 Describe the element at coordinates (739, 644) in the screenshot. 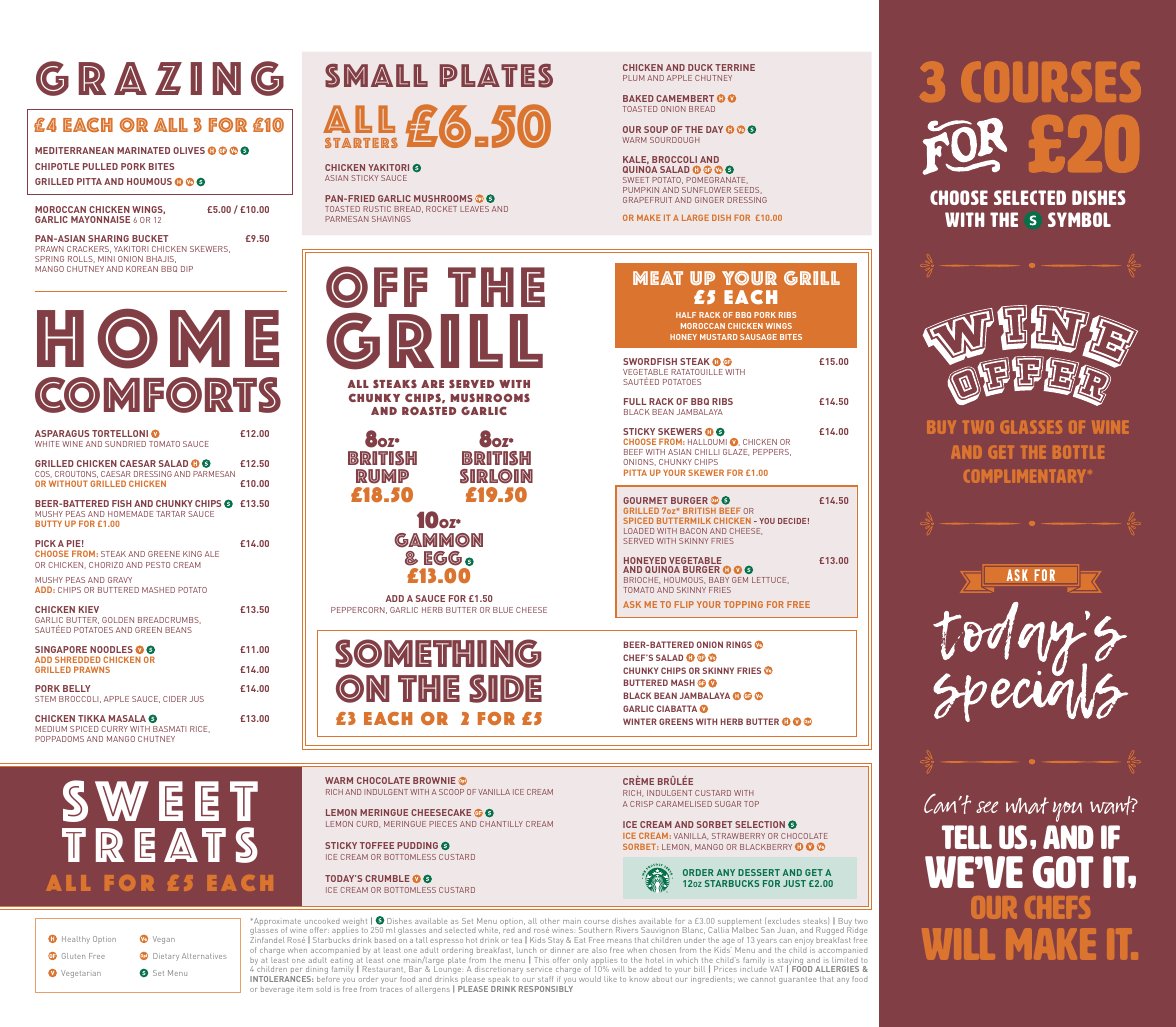

I see `RINGS` at that location.
